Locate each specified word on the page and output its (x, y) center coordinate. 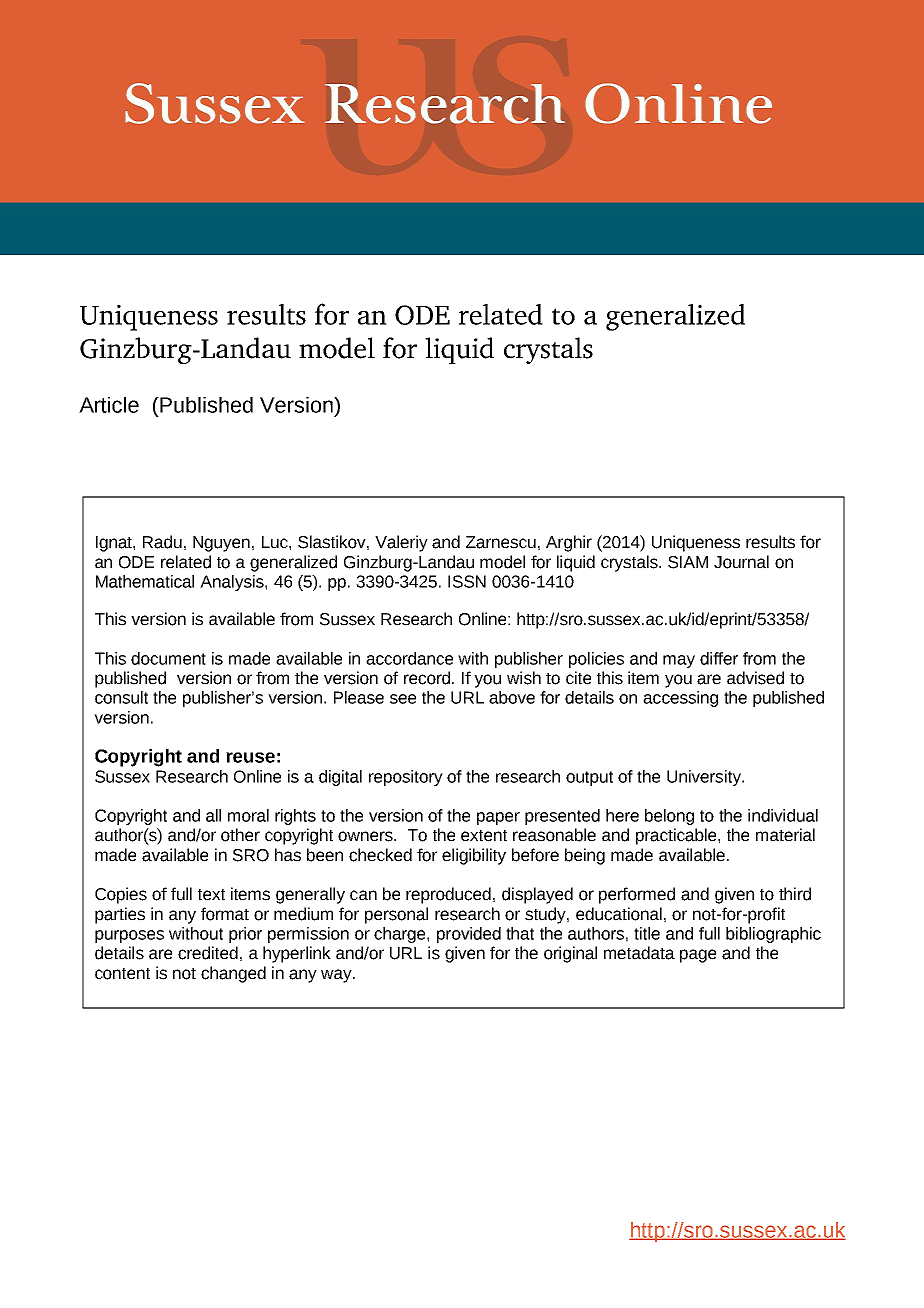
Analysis (233, 583)
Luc (276, 542)
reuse (250, 757)
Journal (741, 562)
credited (208, 953)
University (705, 778)
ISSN (467, 581)
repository (406, 778)
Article (109, 405)
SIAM (688, 562)
